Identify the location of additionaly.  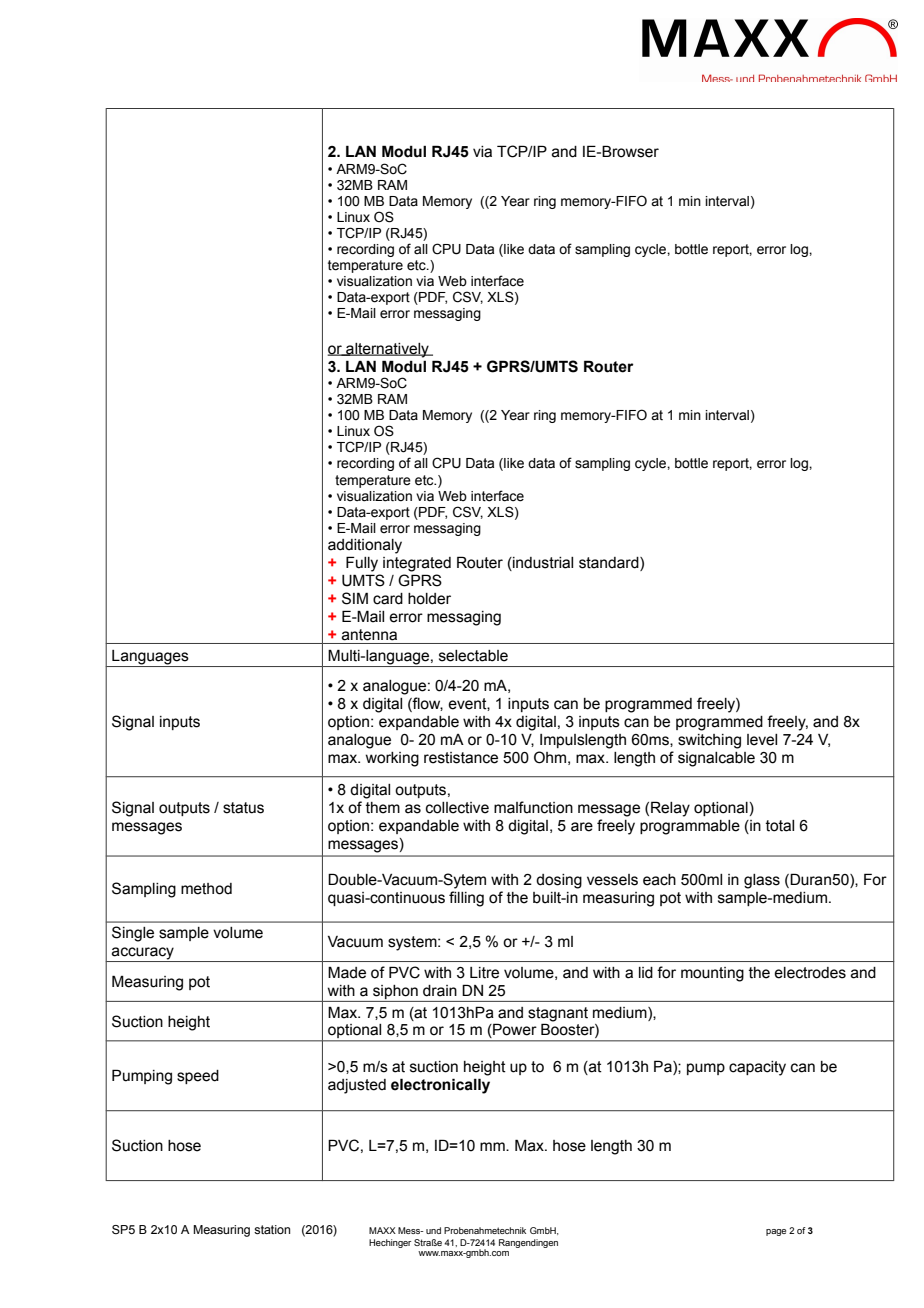
(365, 546).
